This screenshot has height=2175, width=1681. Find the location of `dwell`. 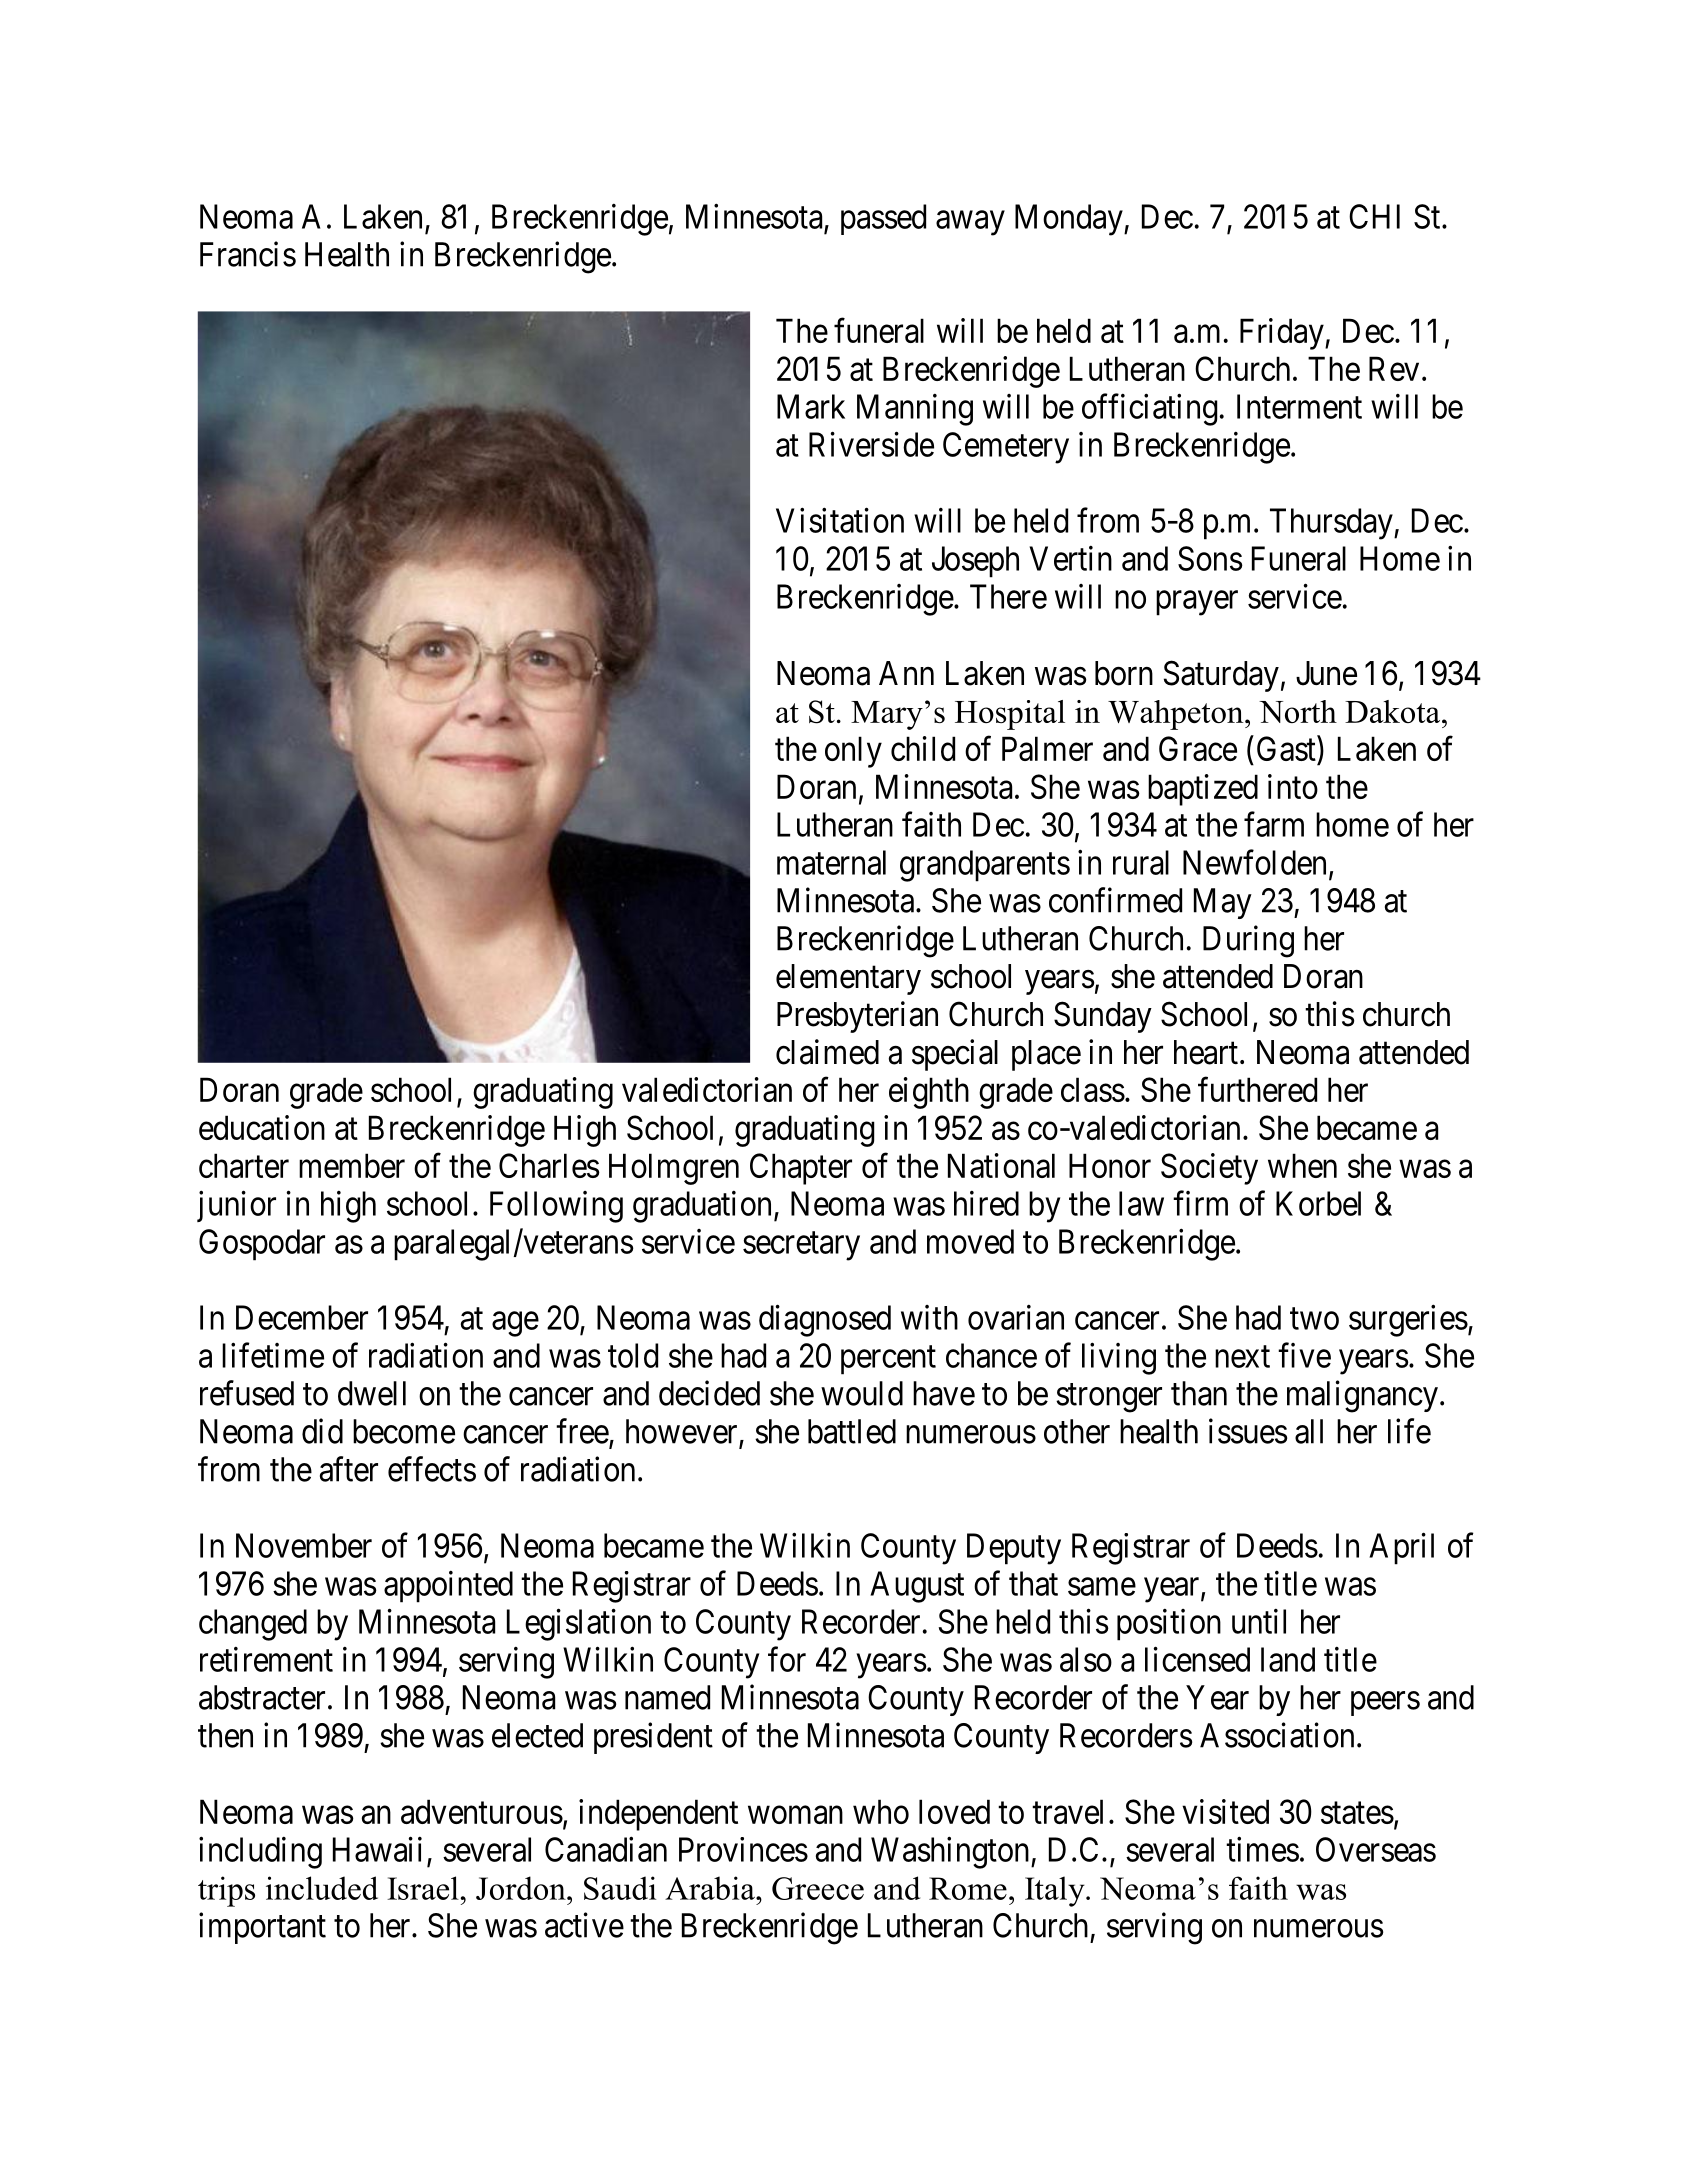

dwell is located at coordinates (372, 1393).
